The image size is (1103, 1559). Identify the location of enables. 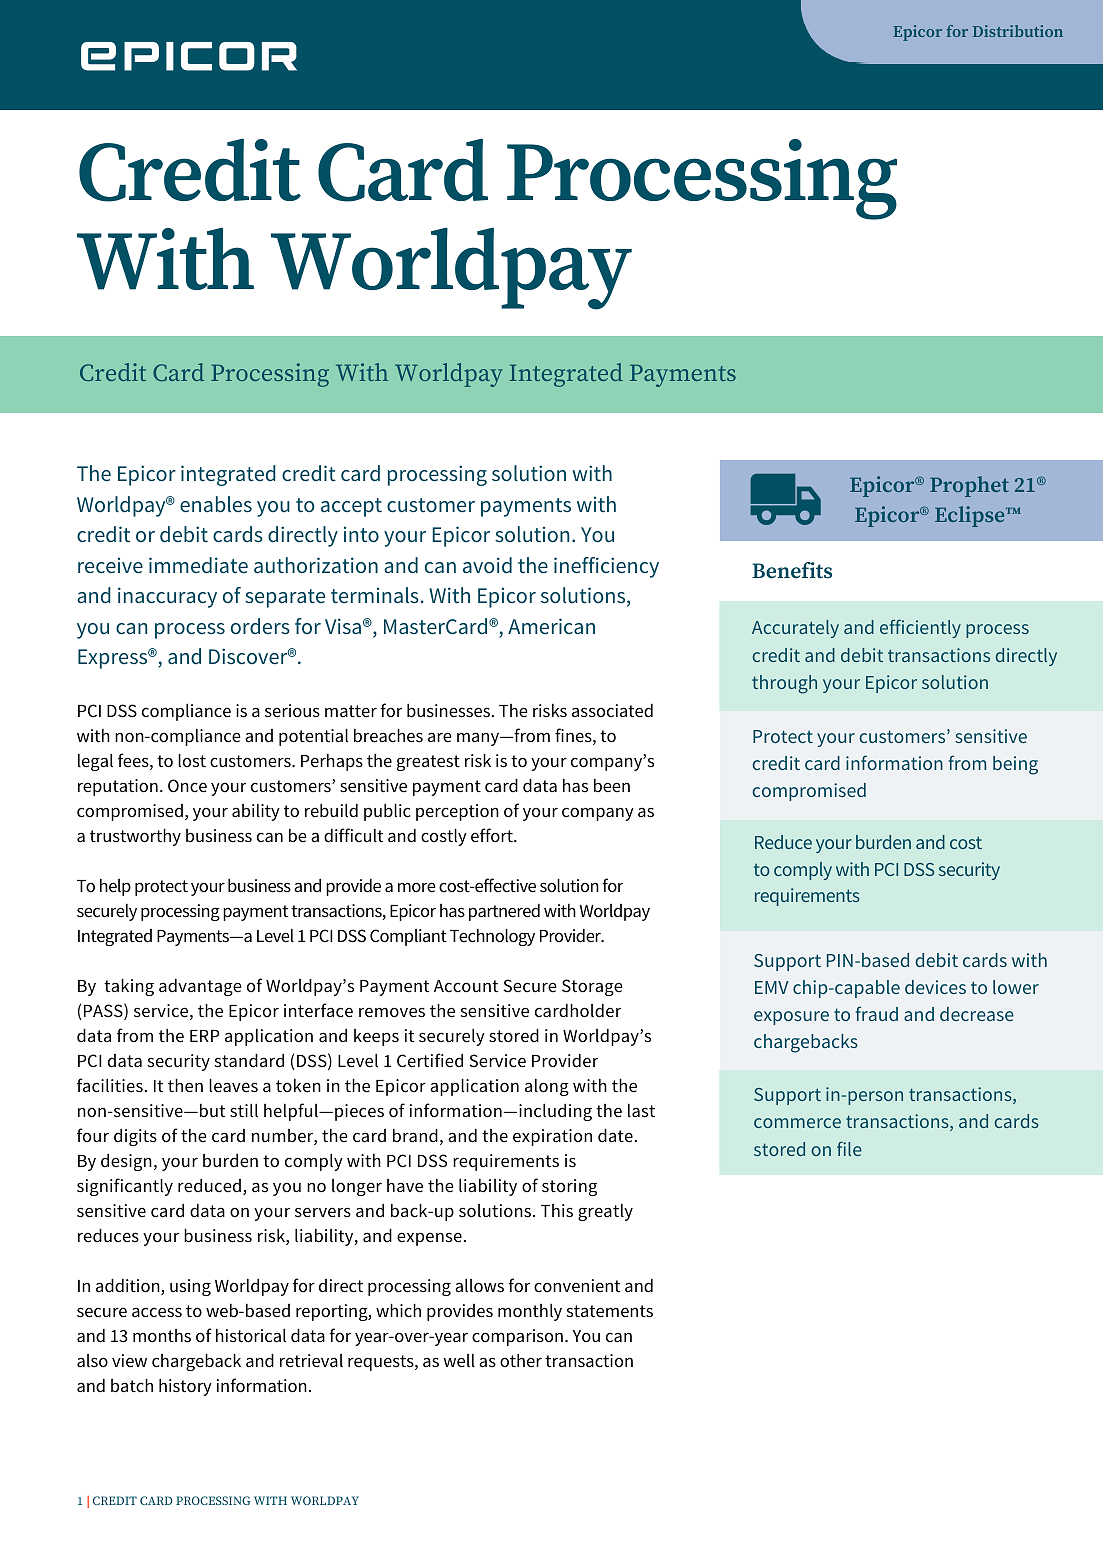
(216, 504).
